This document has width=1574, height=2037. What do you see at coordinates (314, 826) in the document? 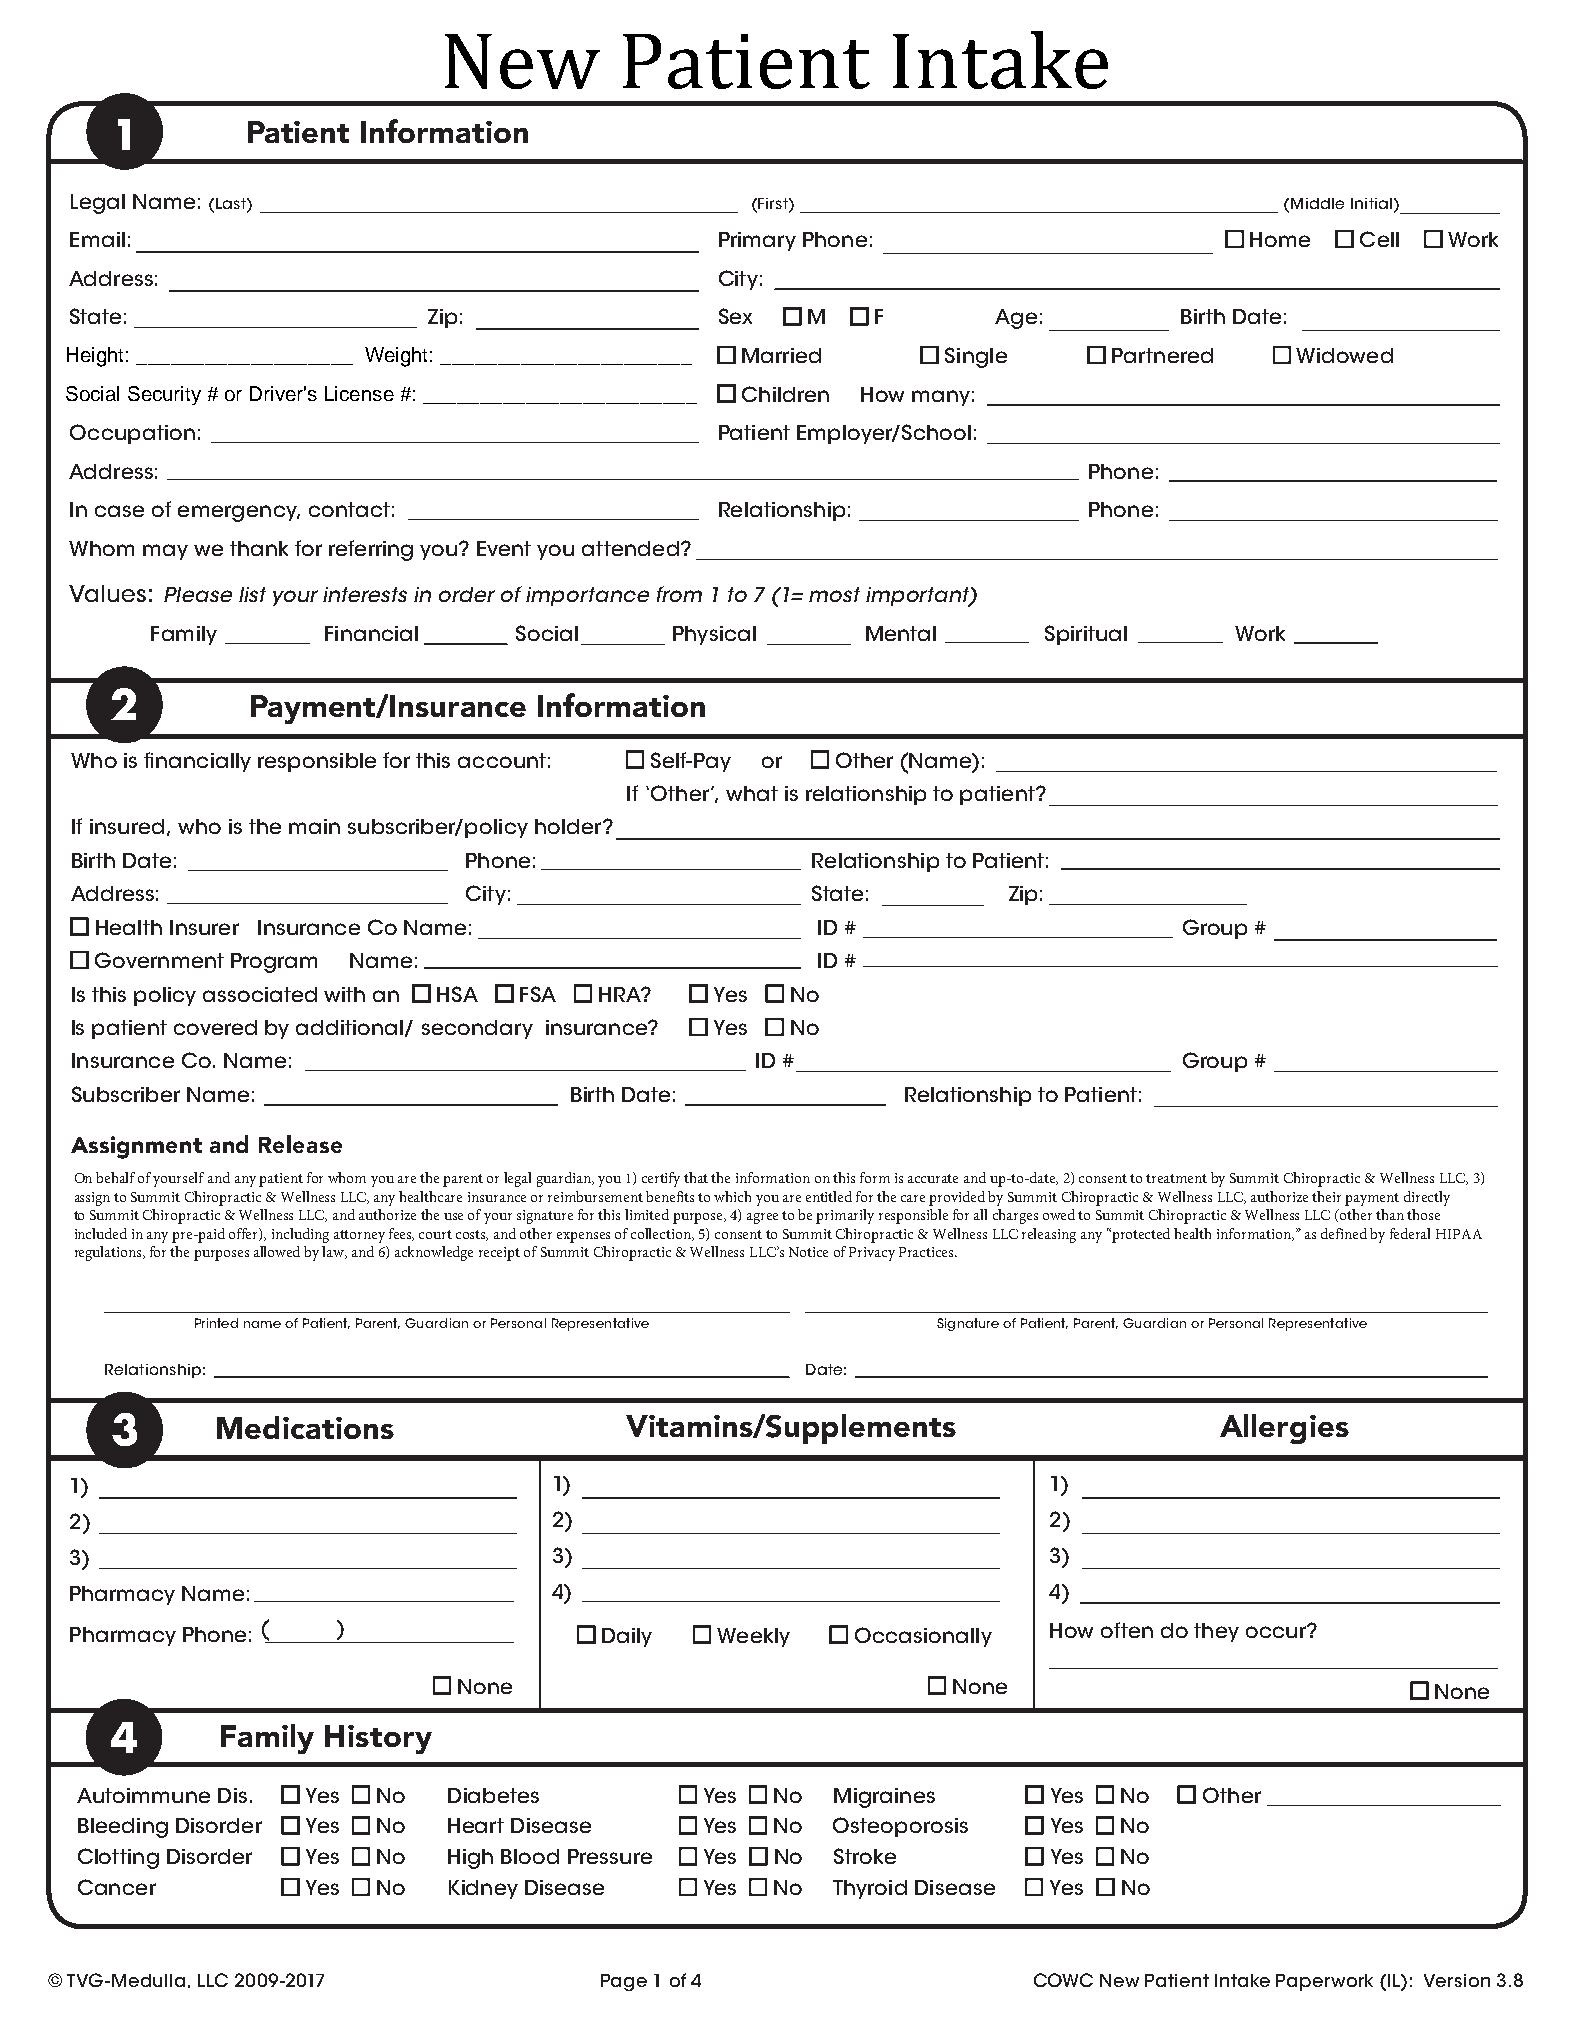
I see `main` at bounding box center [314, 826].
